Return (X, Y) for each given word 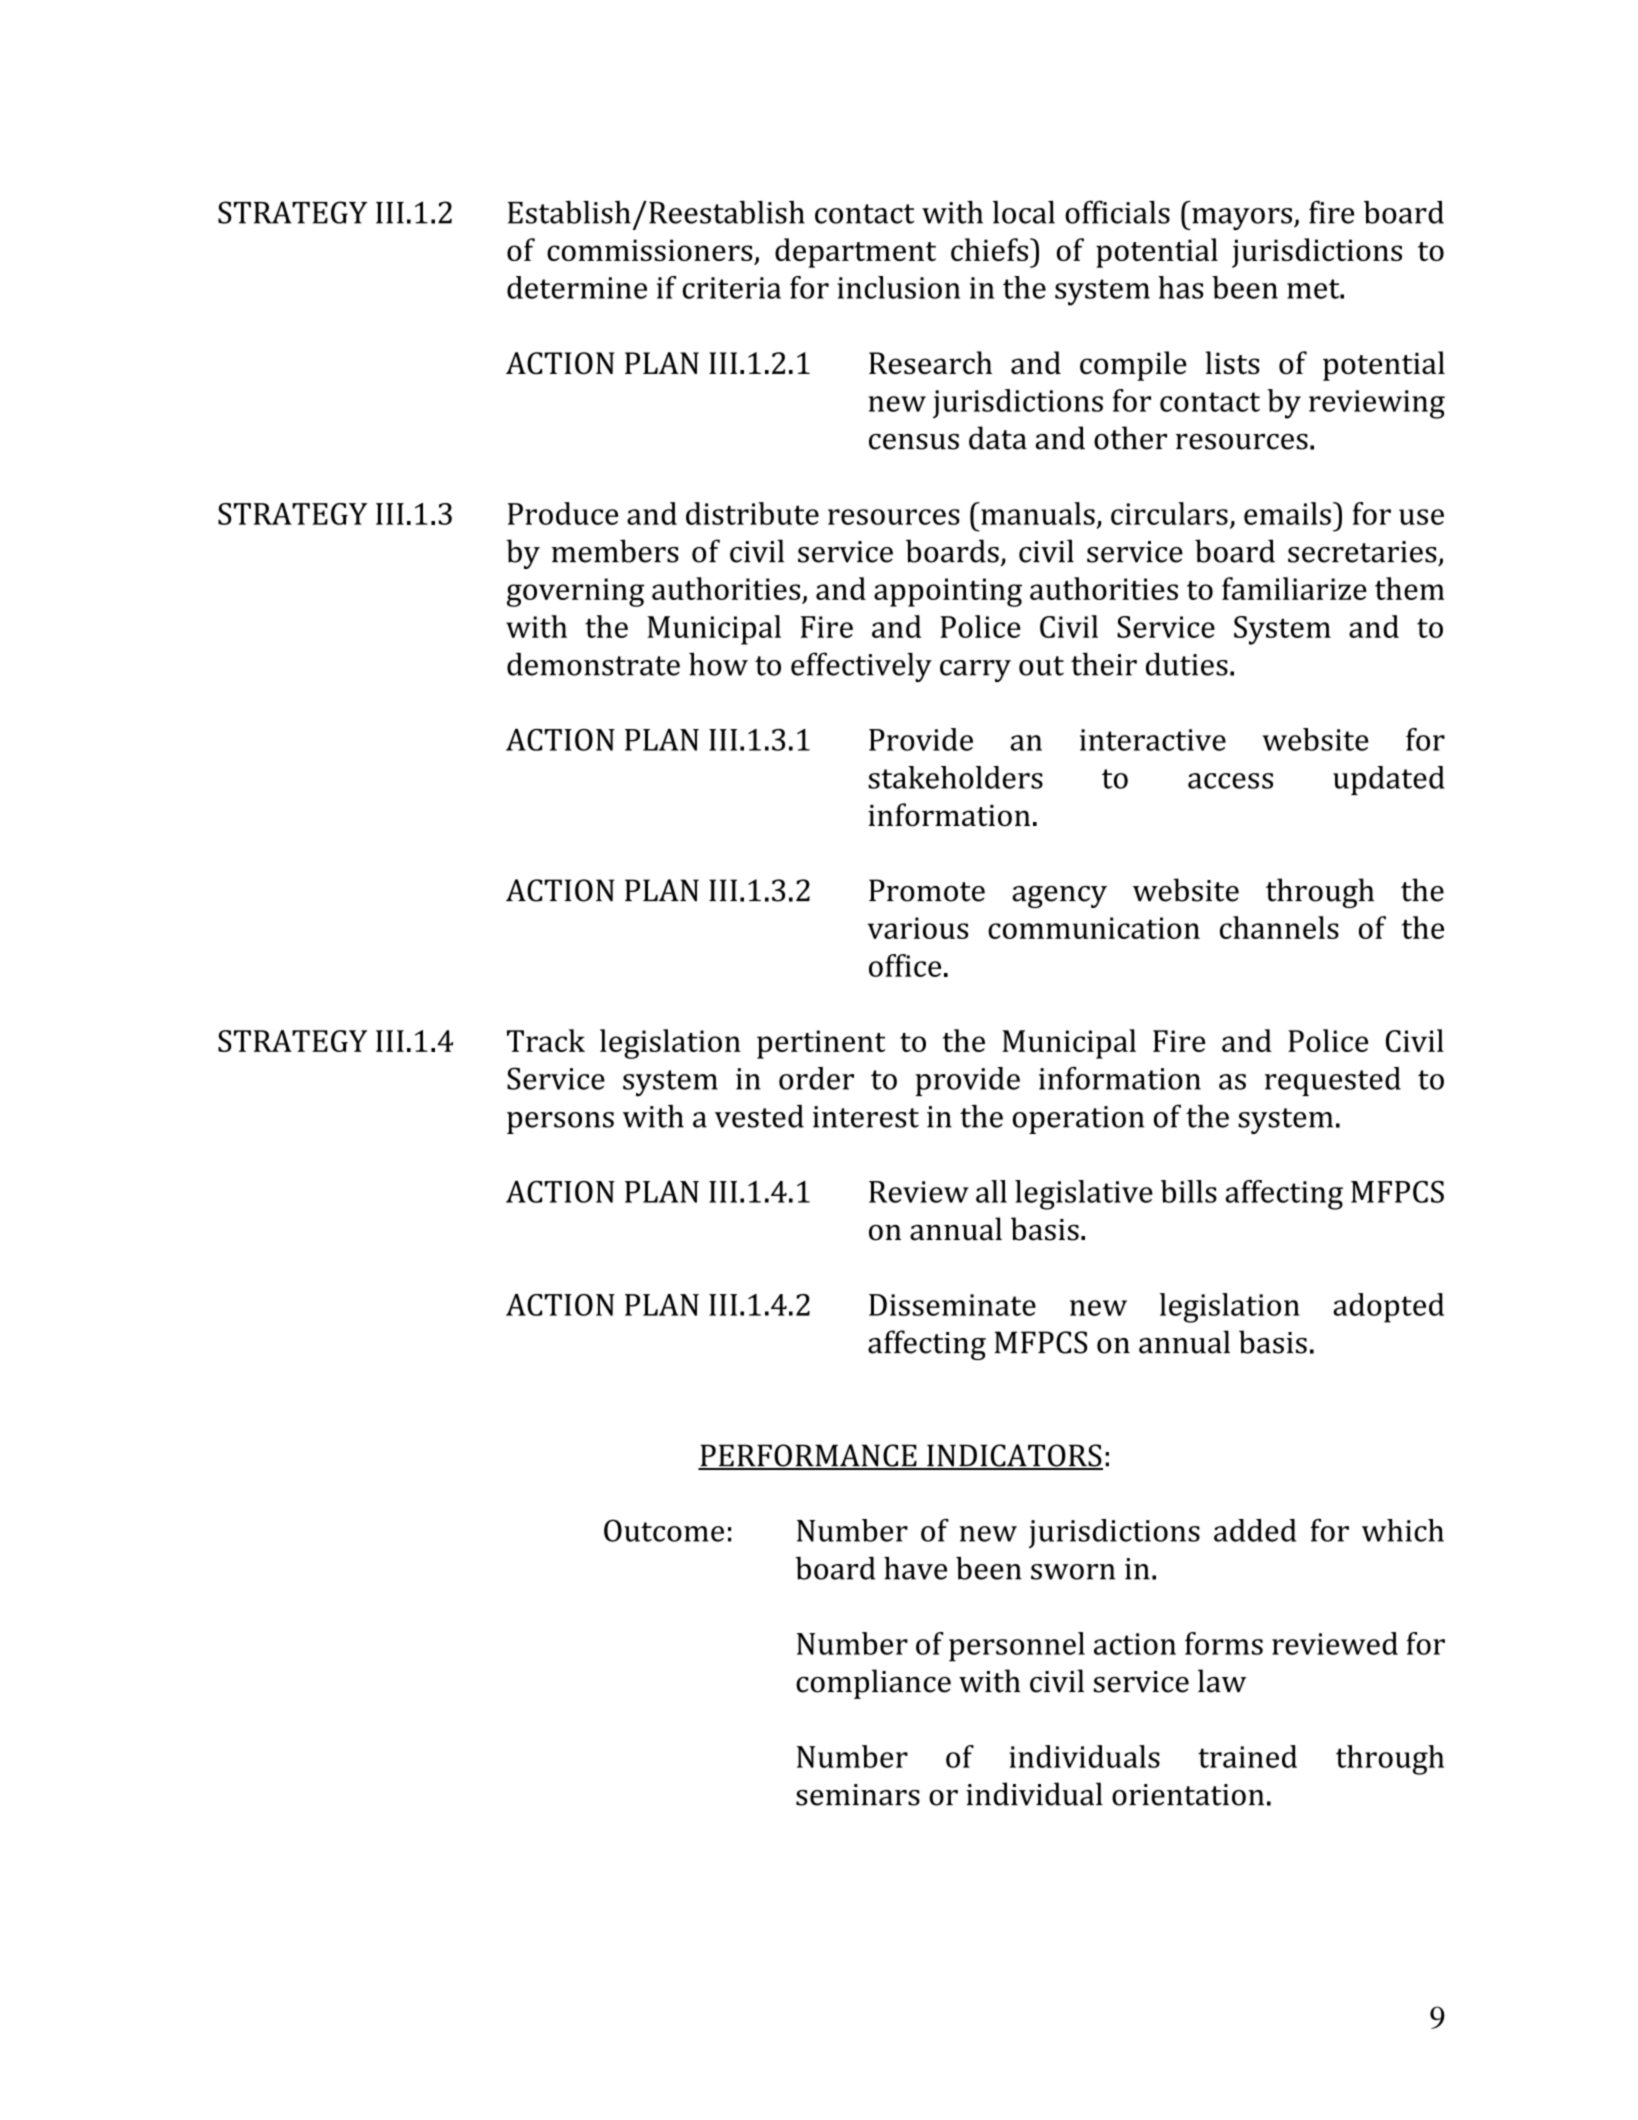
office (905, 965)
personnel (1017, 1647)
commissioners (649, 250)
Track (546, 1040)
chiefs (989, 249)
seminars (858, 1795)
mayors (1241, 219)
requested (1333, 1081)
